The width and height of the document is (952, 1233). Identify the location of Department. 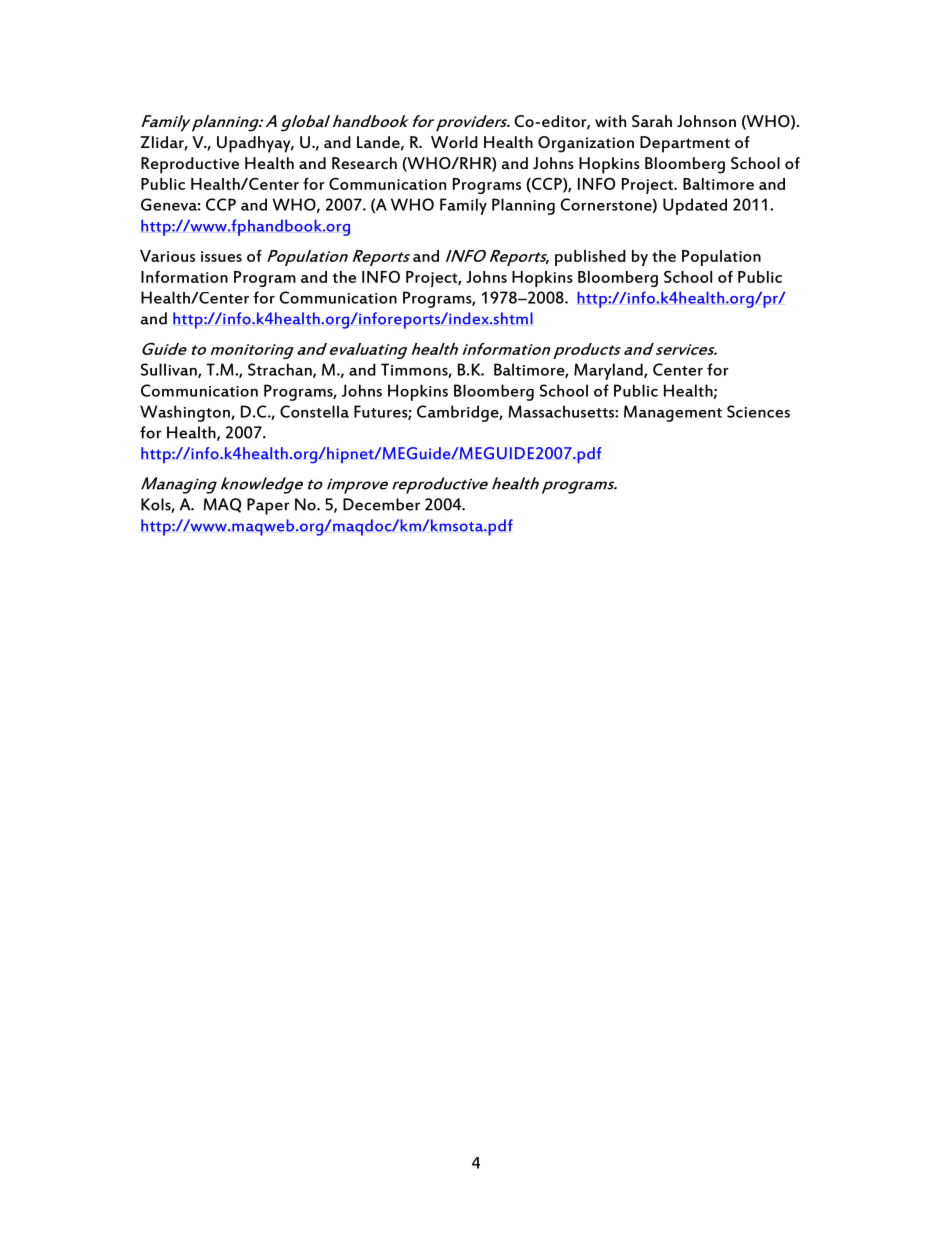
(685, 144).
